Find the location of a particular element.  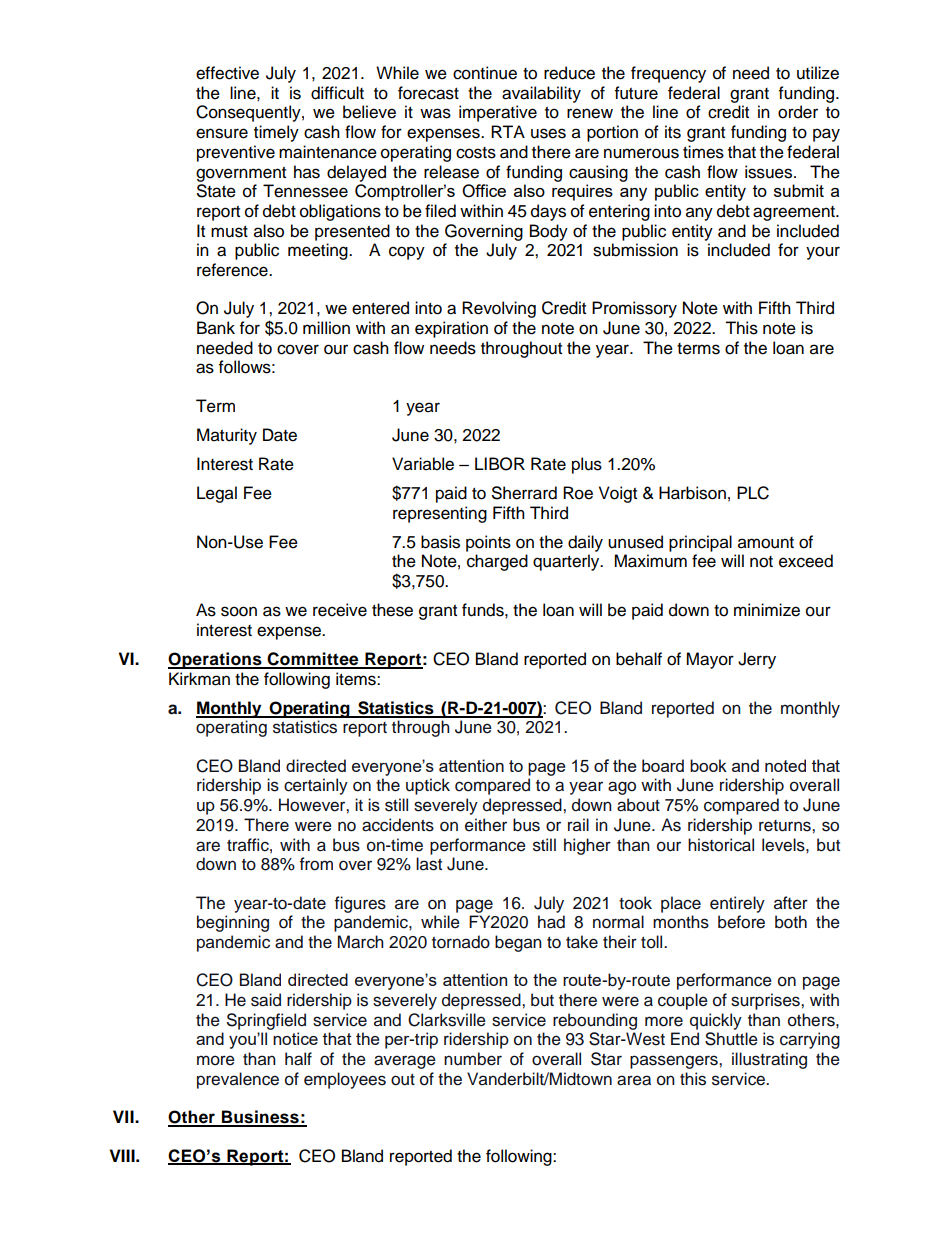

prevalence is located at coordinates (238, 1080).
